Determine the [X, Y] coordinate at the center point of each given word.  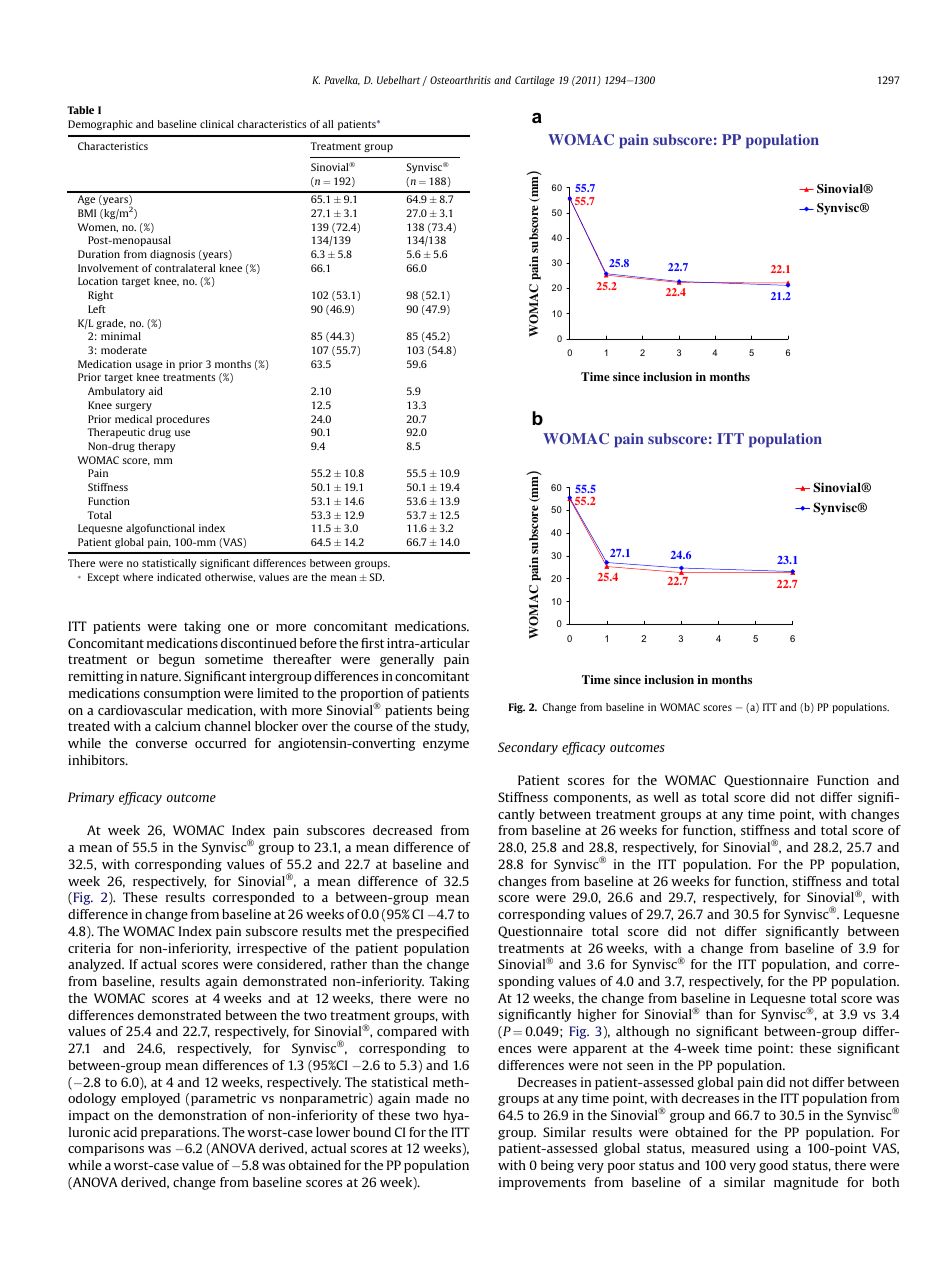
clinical [217, 124]
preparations [180, 1133]
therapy [156, 447]
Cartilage [535, 81]
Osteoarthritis [460, 80]
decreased [402, 830]
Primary [91, 798]
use [182, 433]
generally [407, 660]
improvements [542, 1183]
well [666, 797]
